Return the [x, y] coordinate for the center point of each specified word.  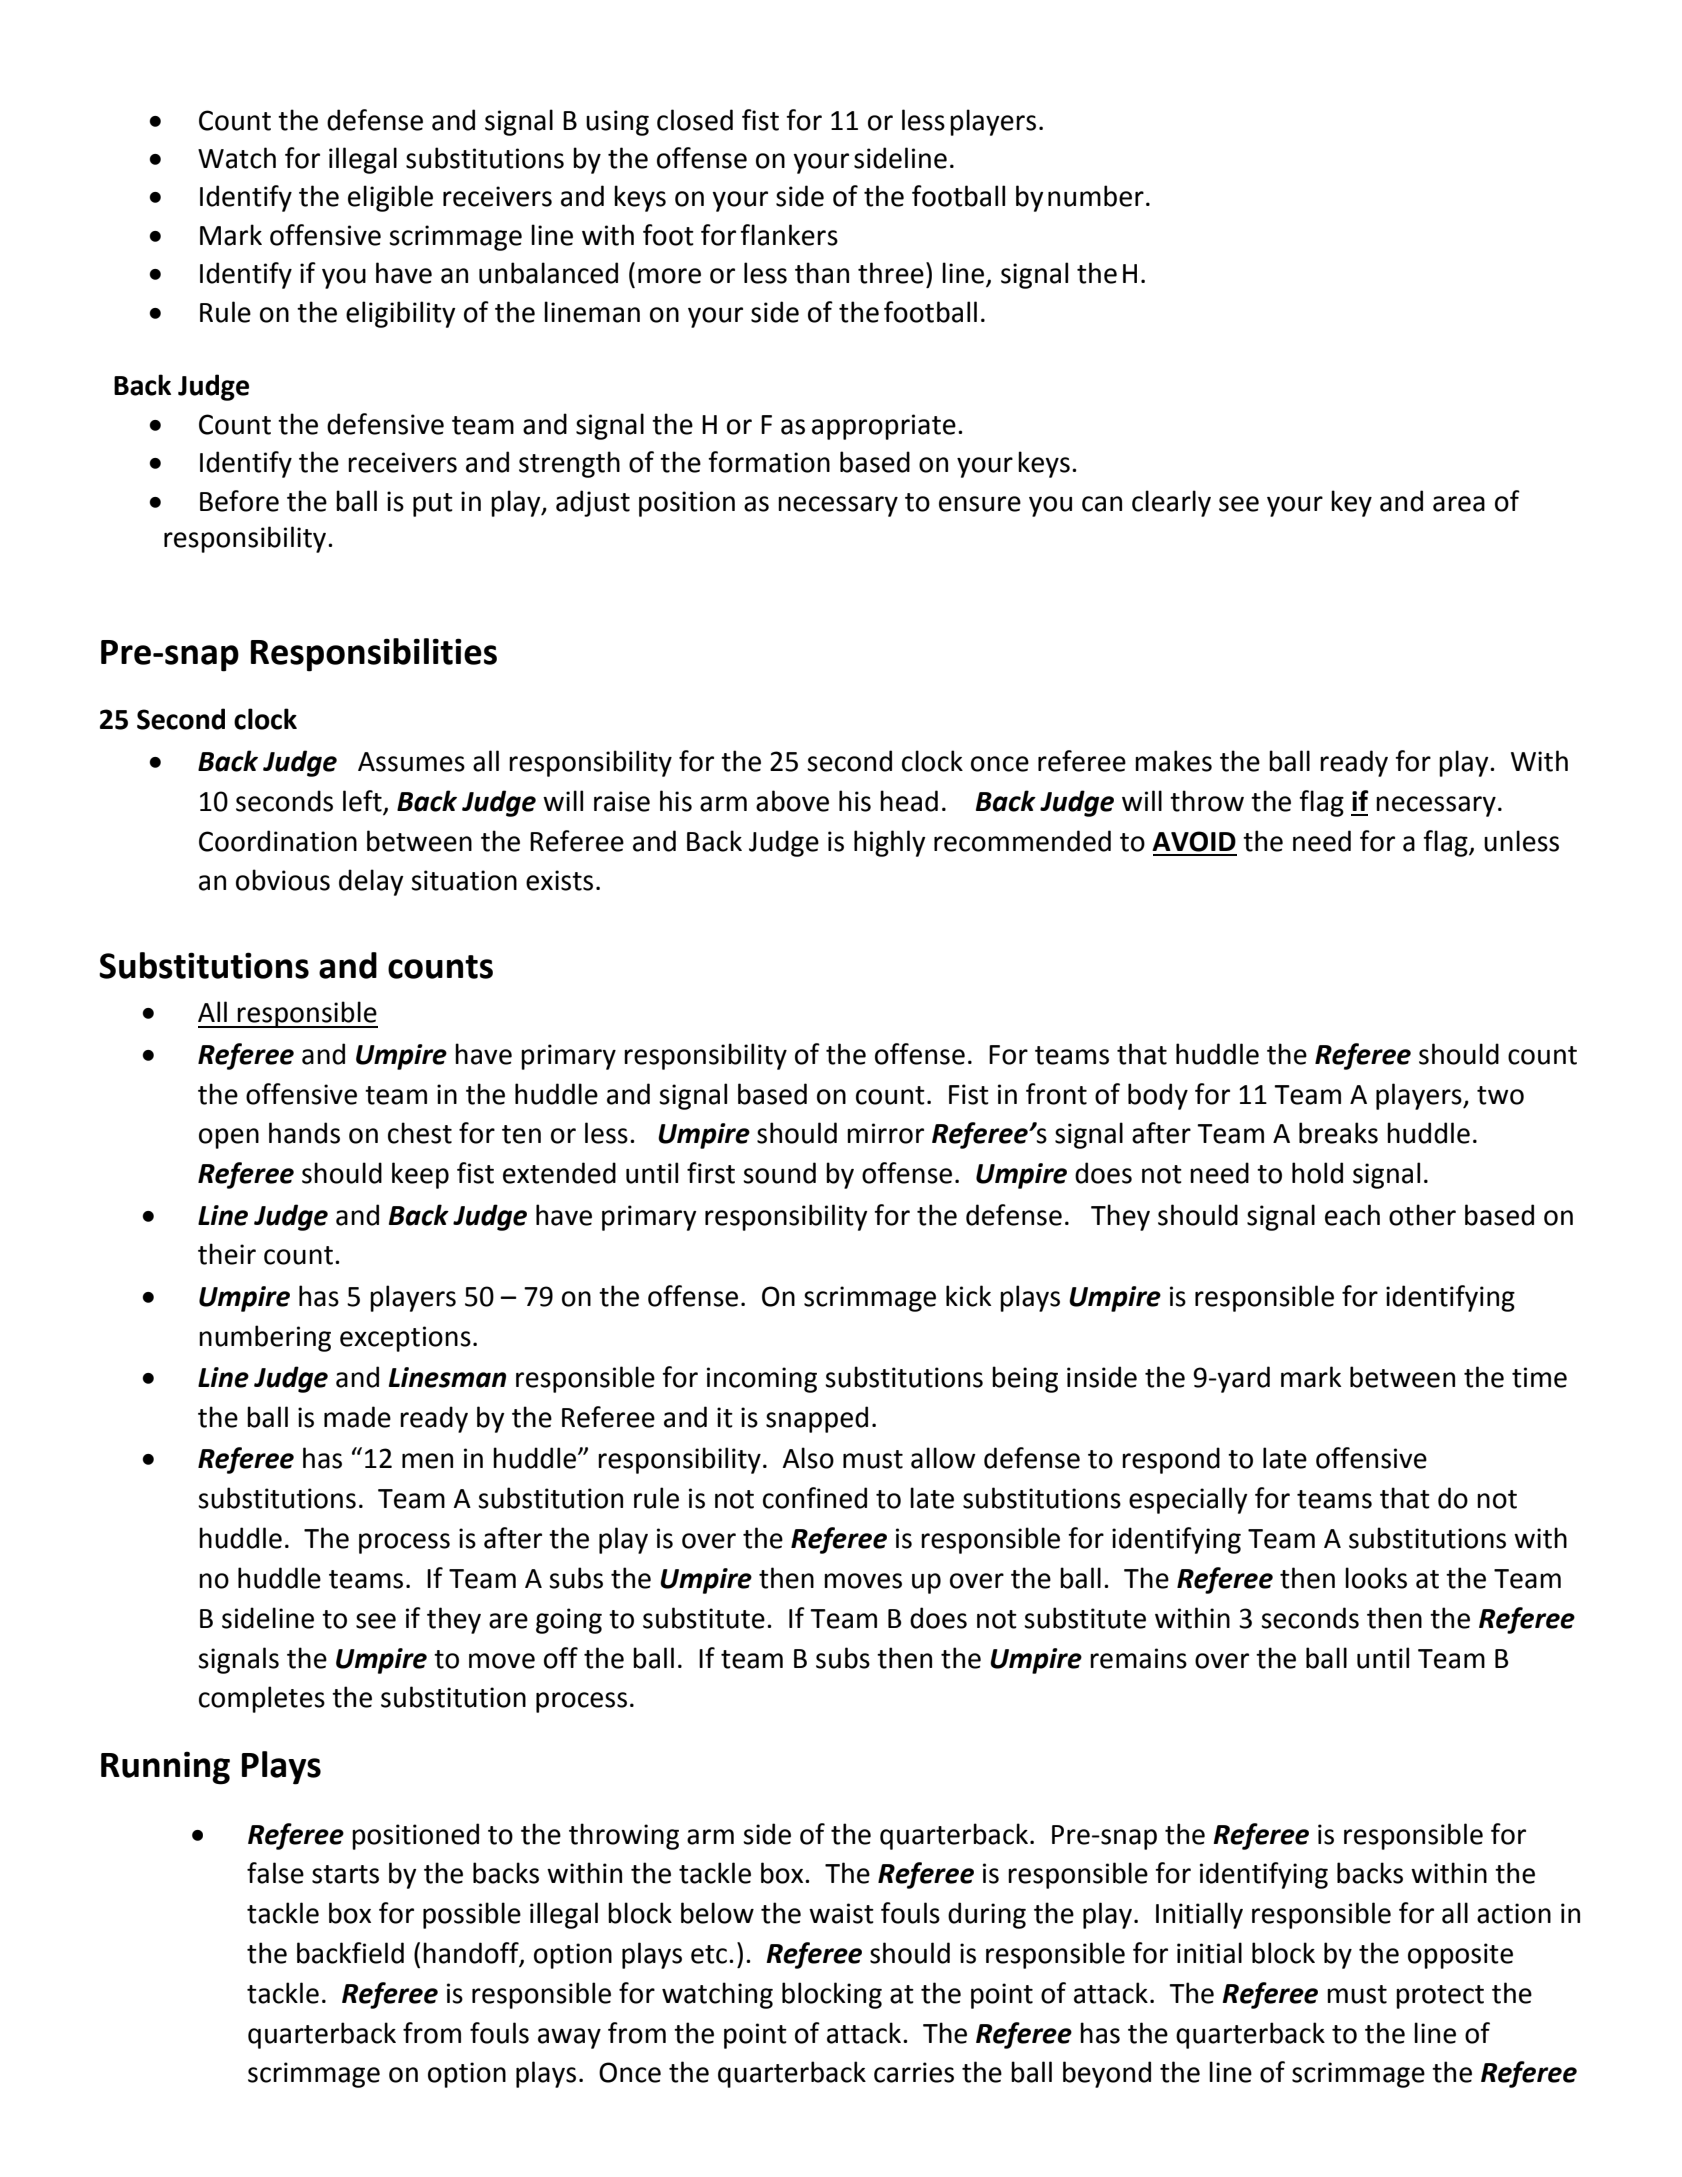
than [822, 273]
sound [779, 1173]
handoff [472, 1954]
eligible [390, 198]
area [1459, 504]
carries [914, 2072]
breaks [1338, 1133]
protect [1440, 1997]
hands [304, 1133]
